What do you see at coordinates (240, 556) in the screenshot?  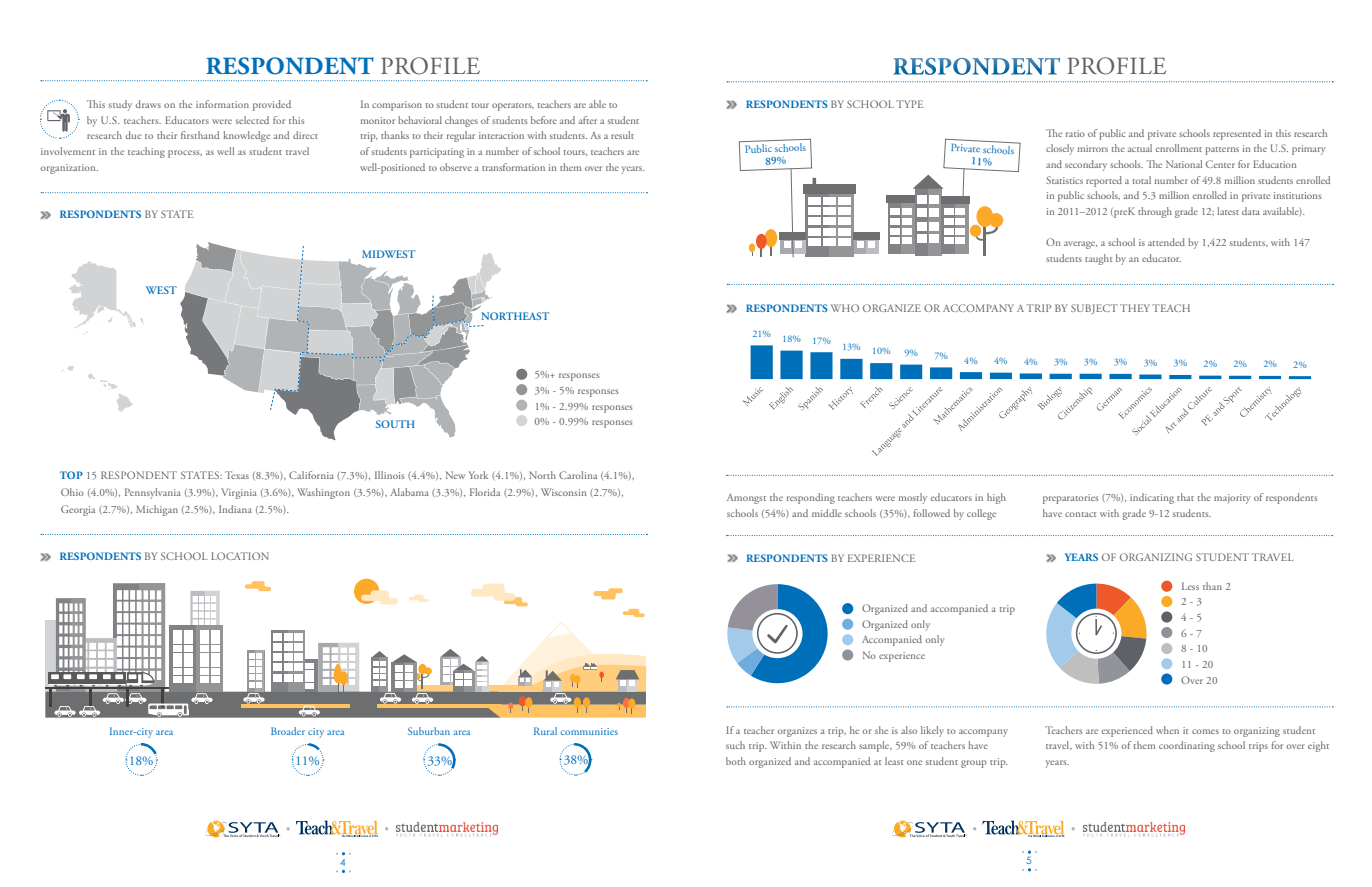 I see `LOCATION` at bounding box center [240, 556].
